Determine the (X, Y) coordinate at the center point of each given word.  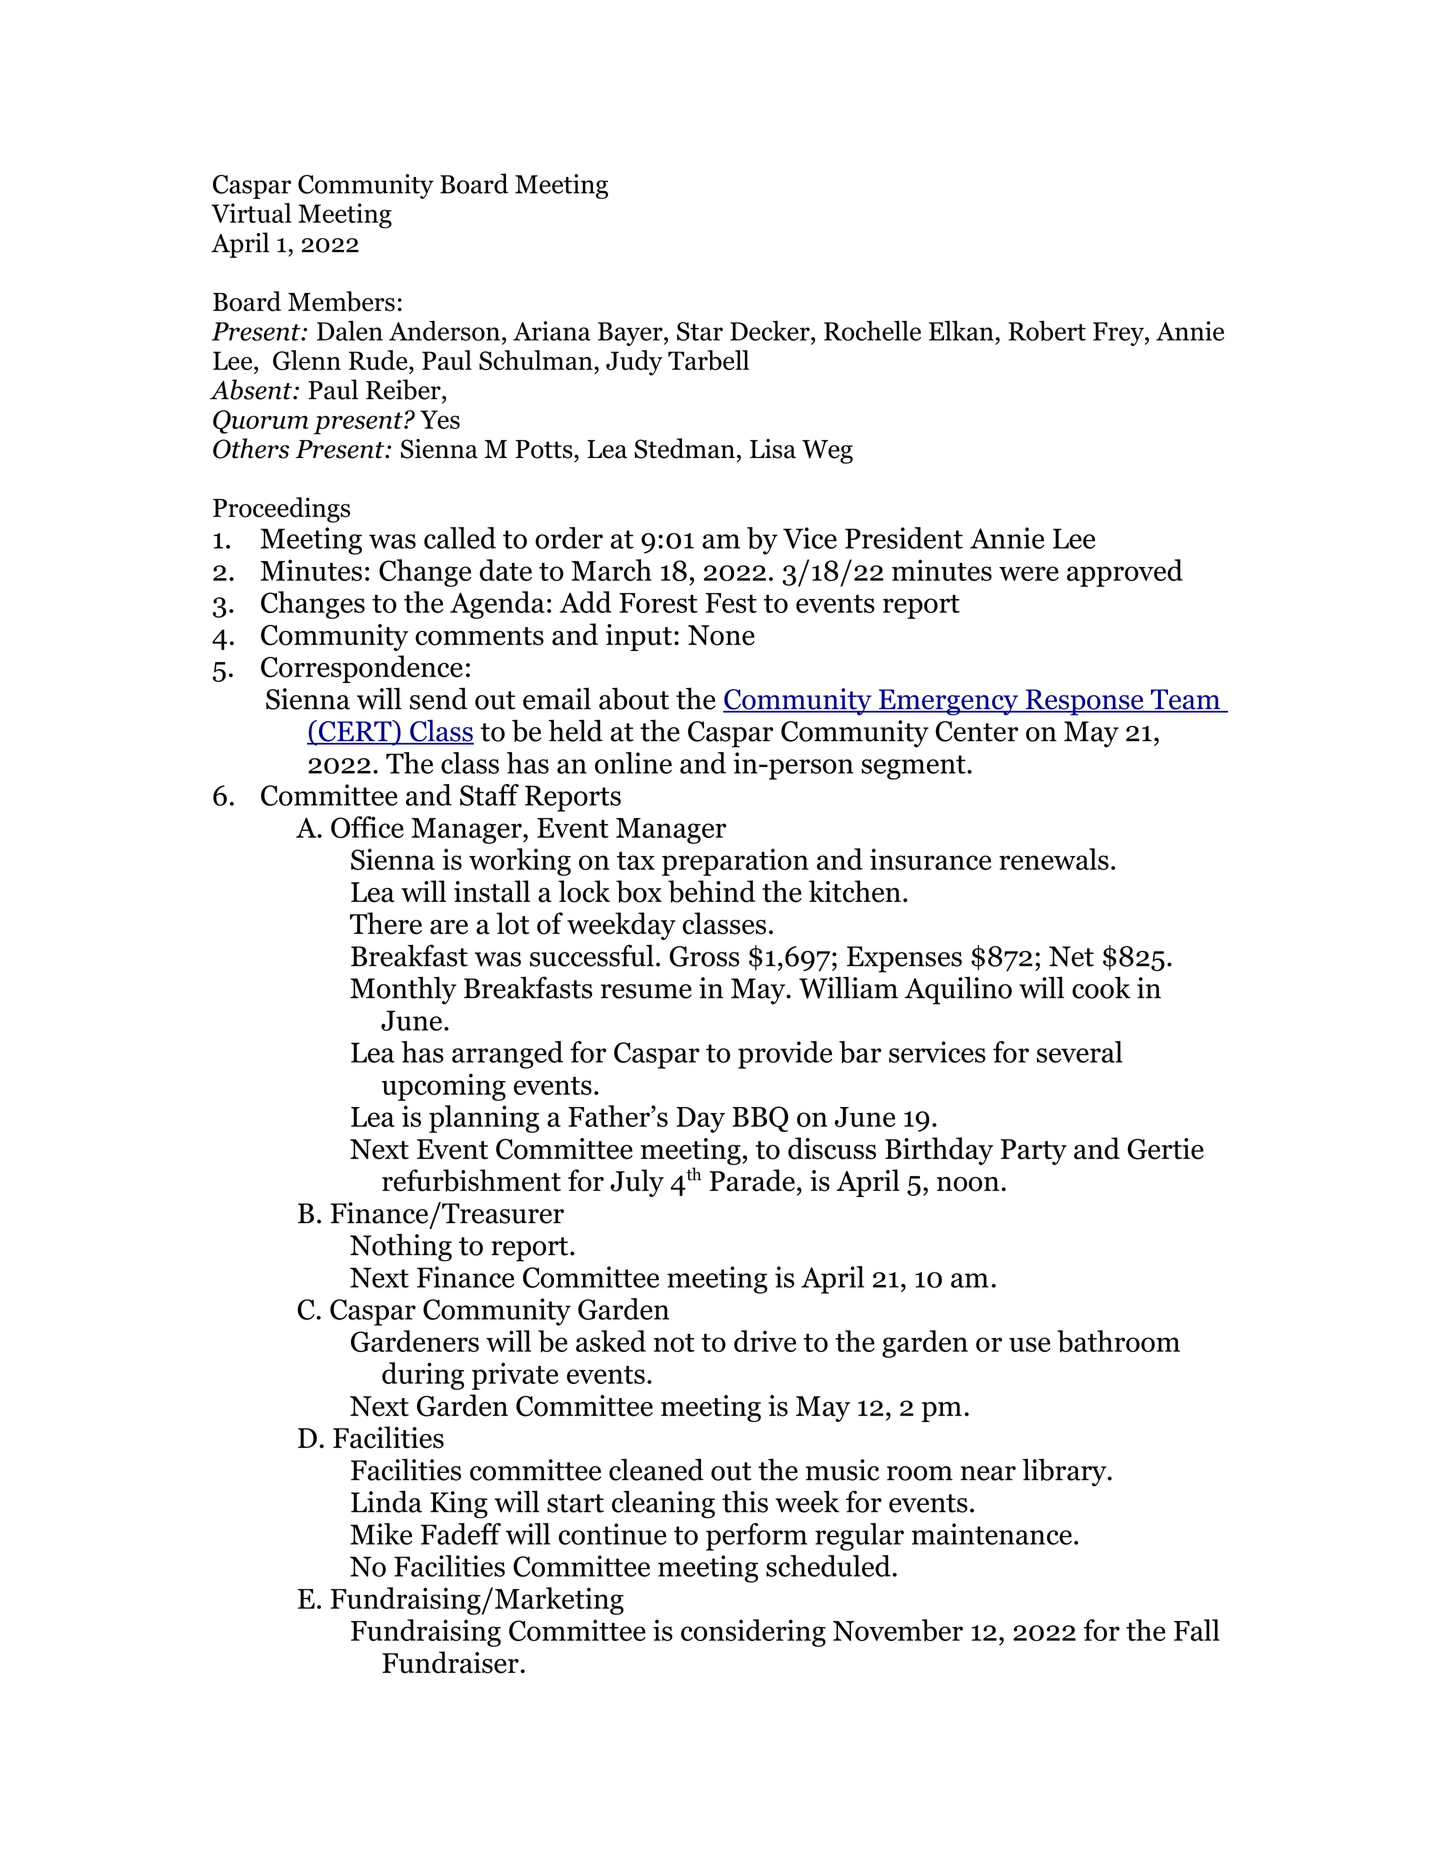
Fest (731, 603)
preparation (735, 862)
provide (785, 1055)
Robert (1047, 331)
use (1030, 1344)
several (1080, 1052)
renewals (1054, 859)
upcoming (444, 1087)
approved (1125, 573)
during (423, 1376)
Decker (771, 331)
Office (367, 827)
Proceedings (281, 510)
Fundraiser (450, 1662)
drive (765, 1341)
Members (341, 301)
